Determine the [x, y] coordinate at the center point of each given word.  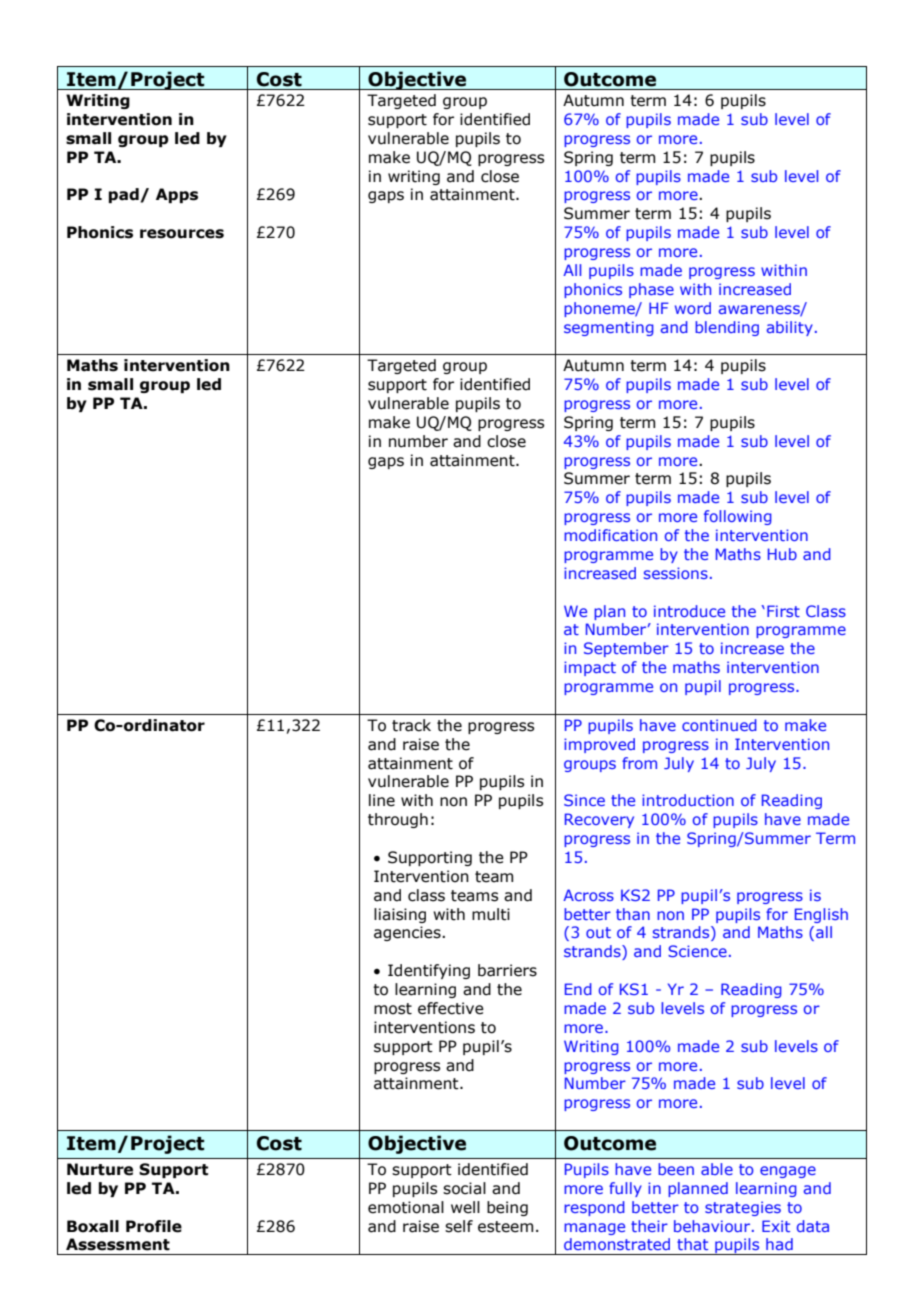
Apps [177, 195]
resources [182, 234]
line [382, 800]
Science [697, 951]
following [738, 517]
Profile [154, 1226]
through [398, 820]
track [411, 725]
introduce [689, 611]
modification [610, 535]
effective [451, 1008]
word [693, 308]
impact [590, 668]
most [393, 1009]
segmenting [609, 328]
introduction [688, 800]
